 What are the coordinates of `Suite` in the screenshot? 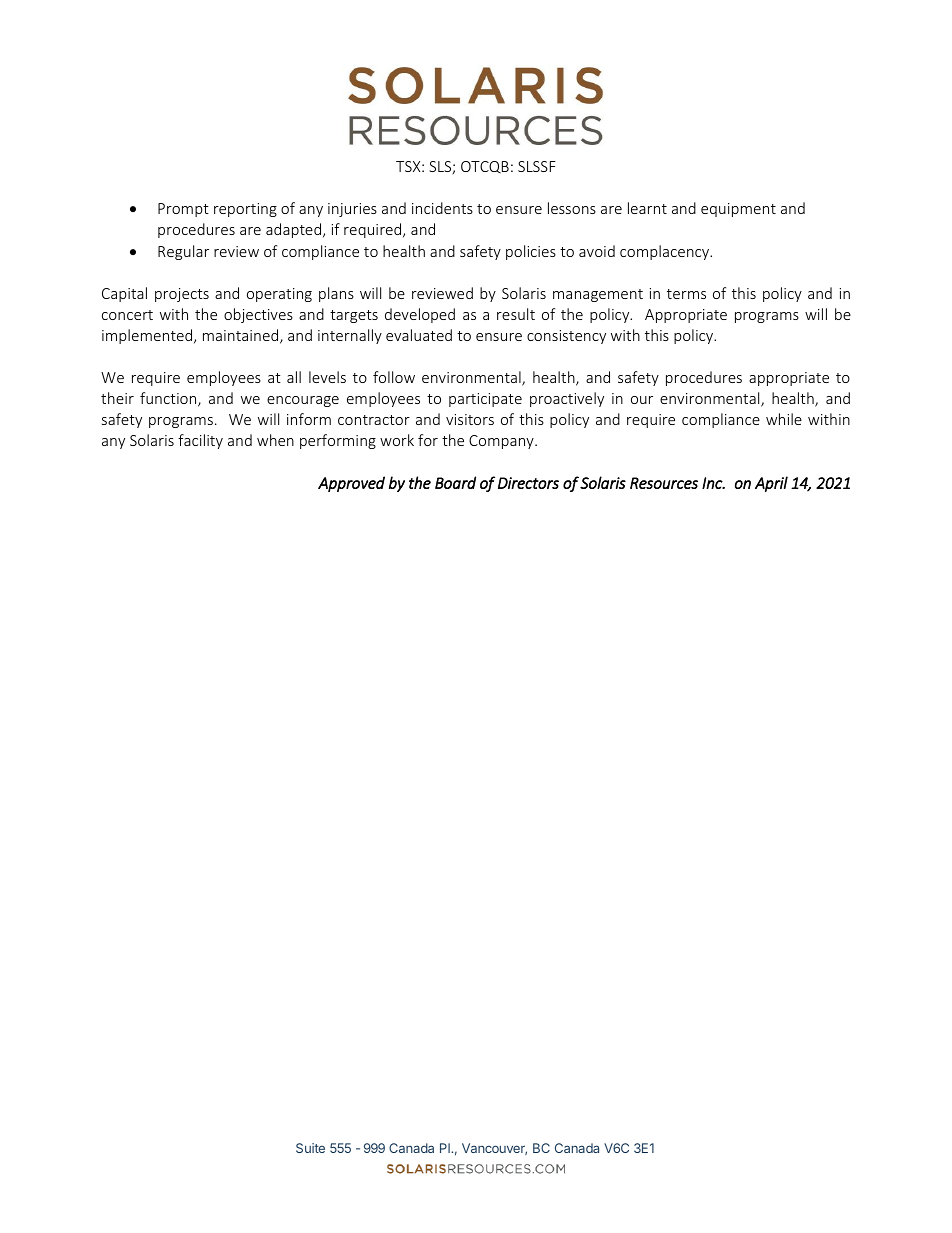 It's located at (310, 1148).
